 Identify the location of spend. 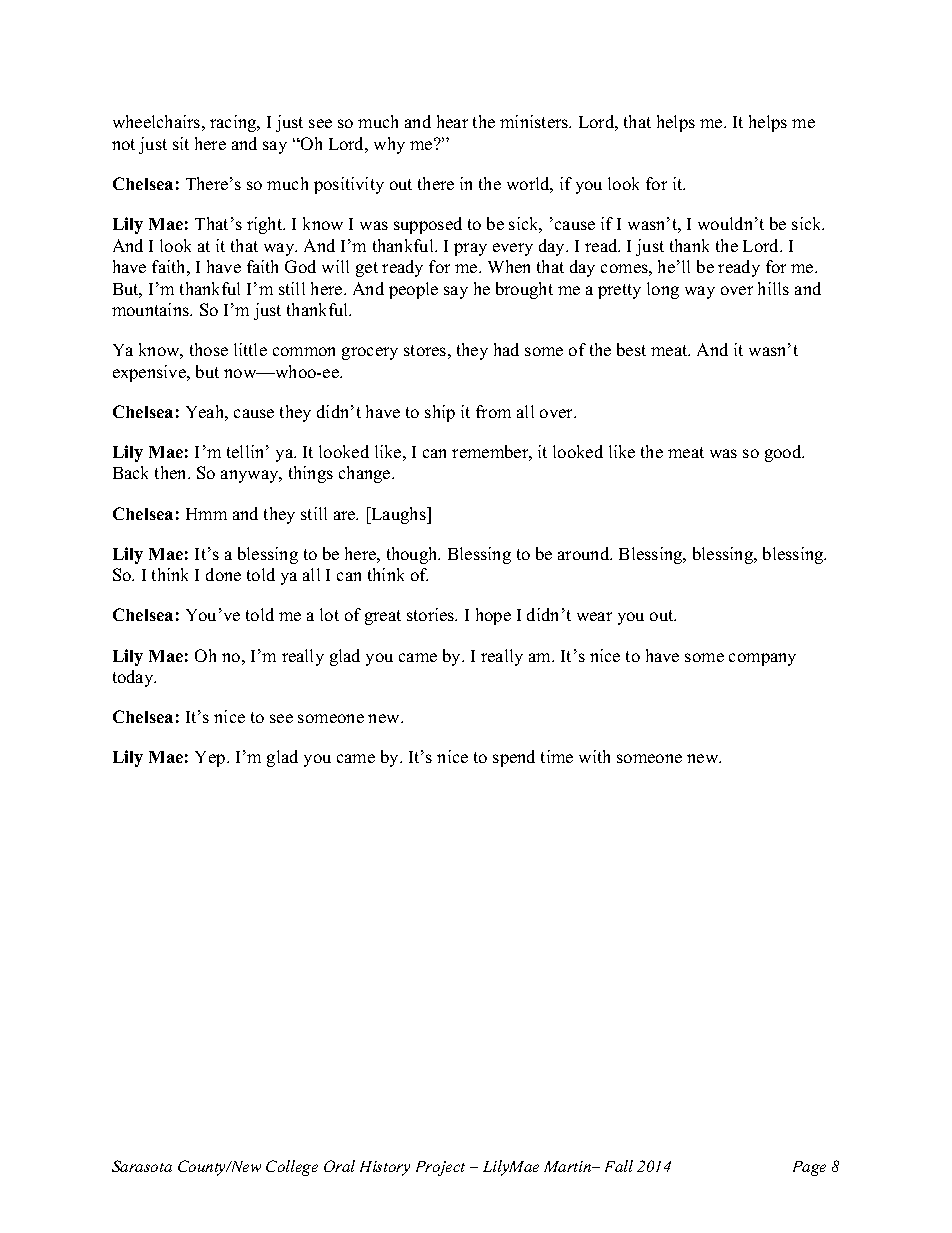
(514, 758).
